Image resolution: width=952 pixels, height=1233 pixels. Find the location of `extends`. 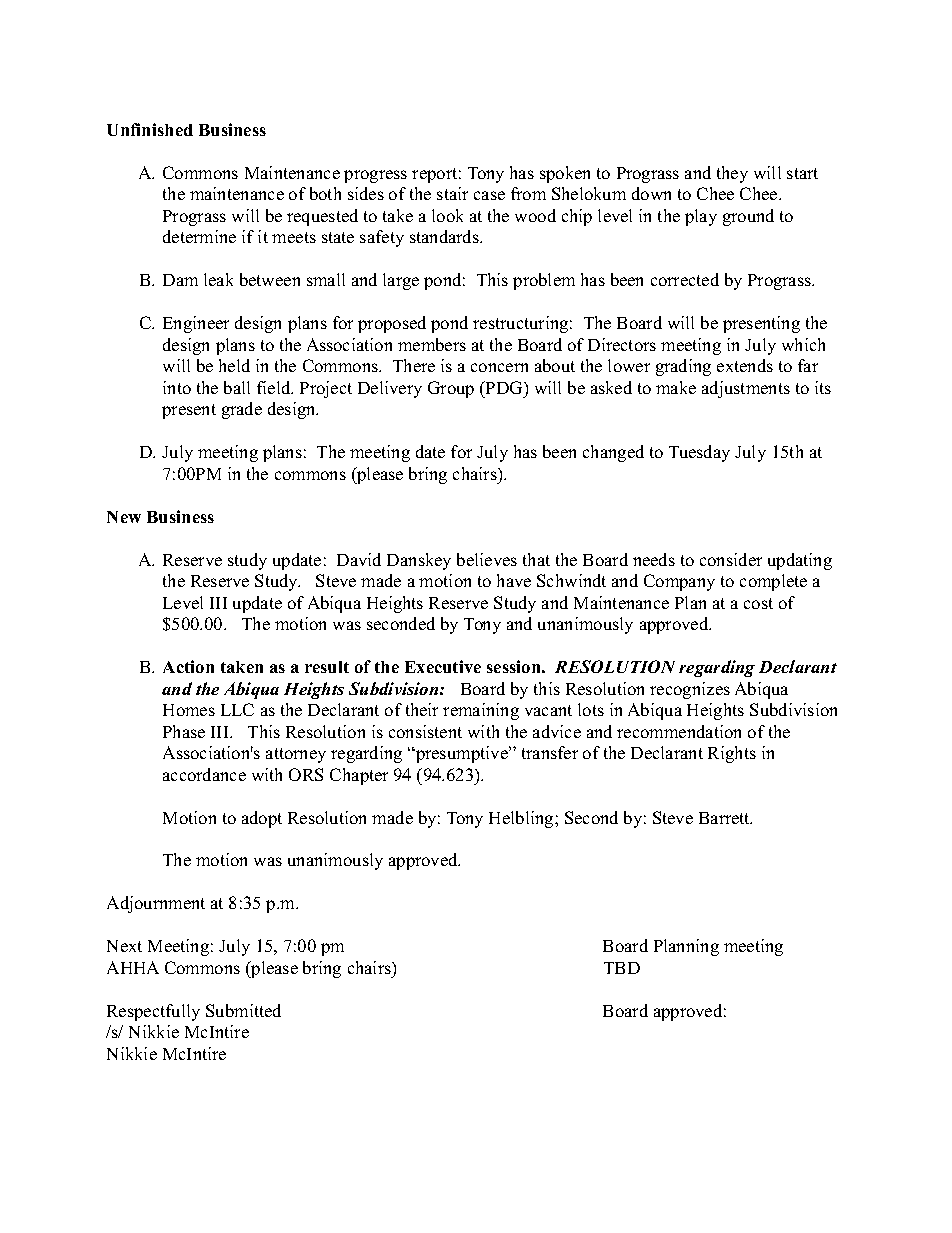

extends is located at coordinates (745, 365).
